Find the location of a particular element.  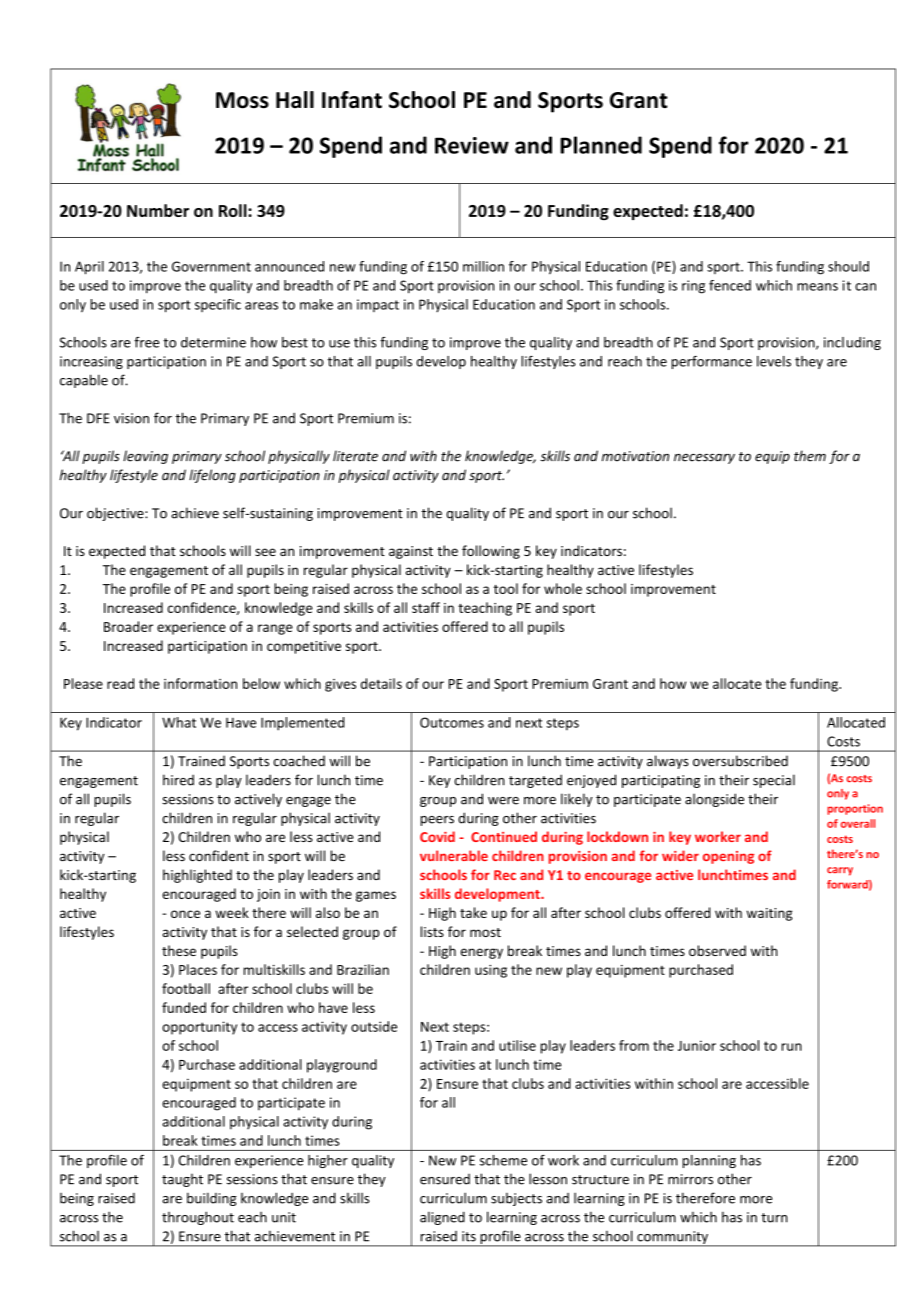

information is located at coordinates (200, 683).
